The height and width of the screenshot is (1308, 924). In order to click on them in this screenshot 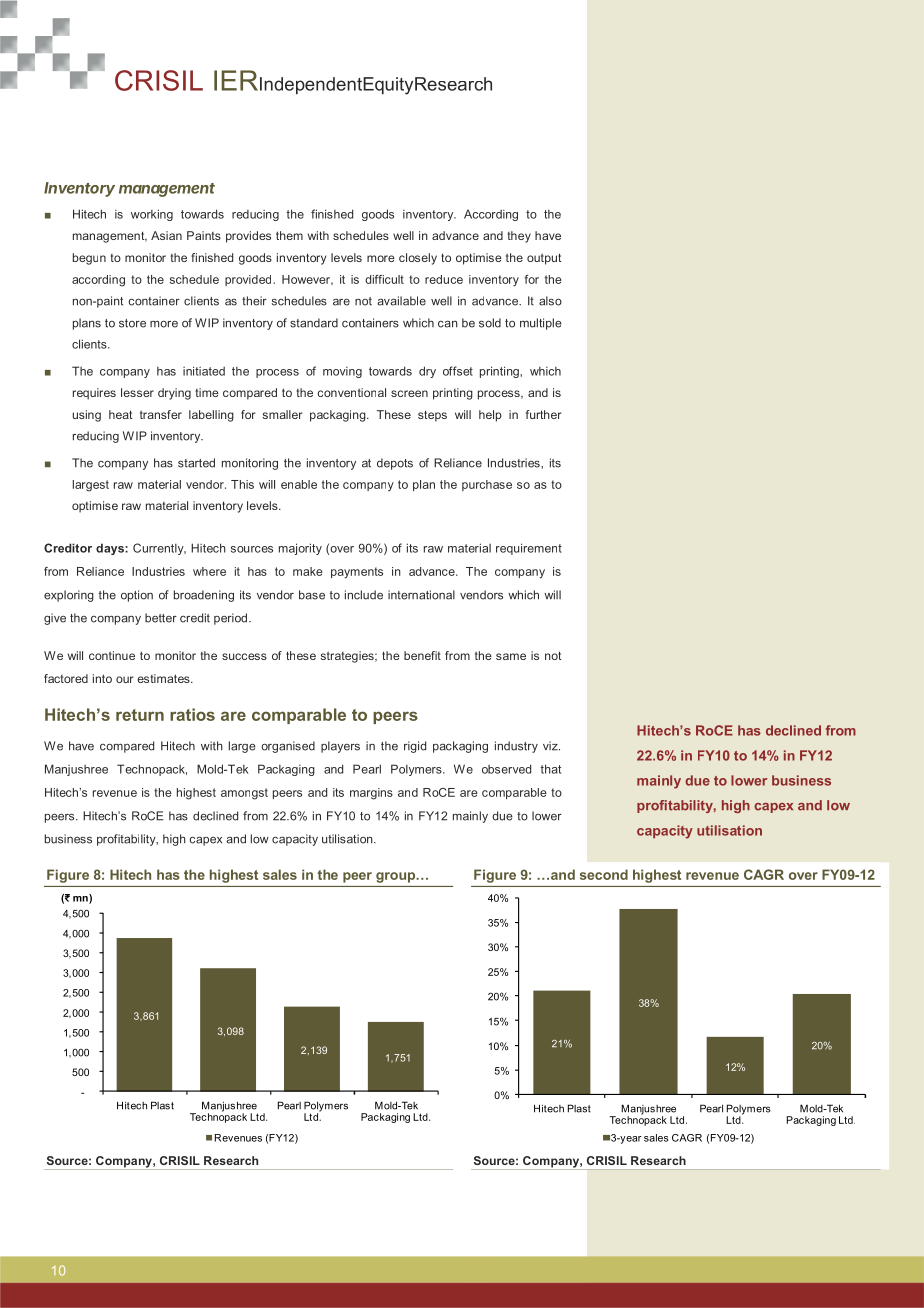, I will do `click(289, 235)`.
